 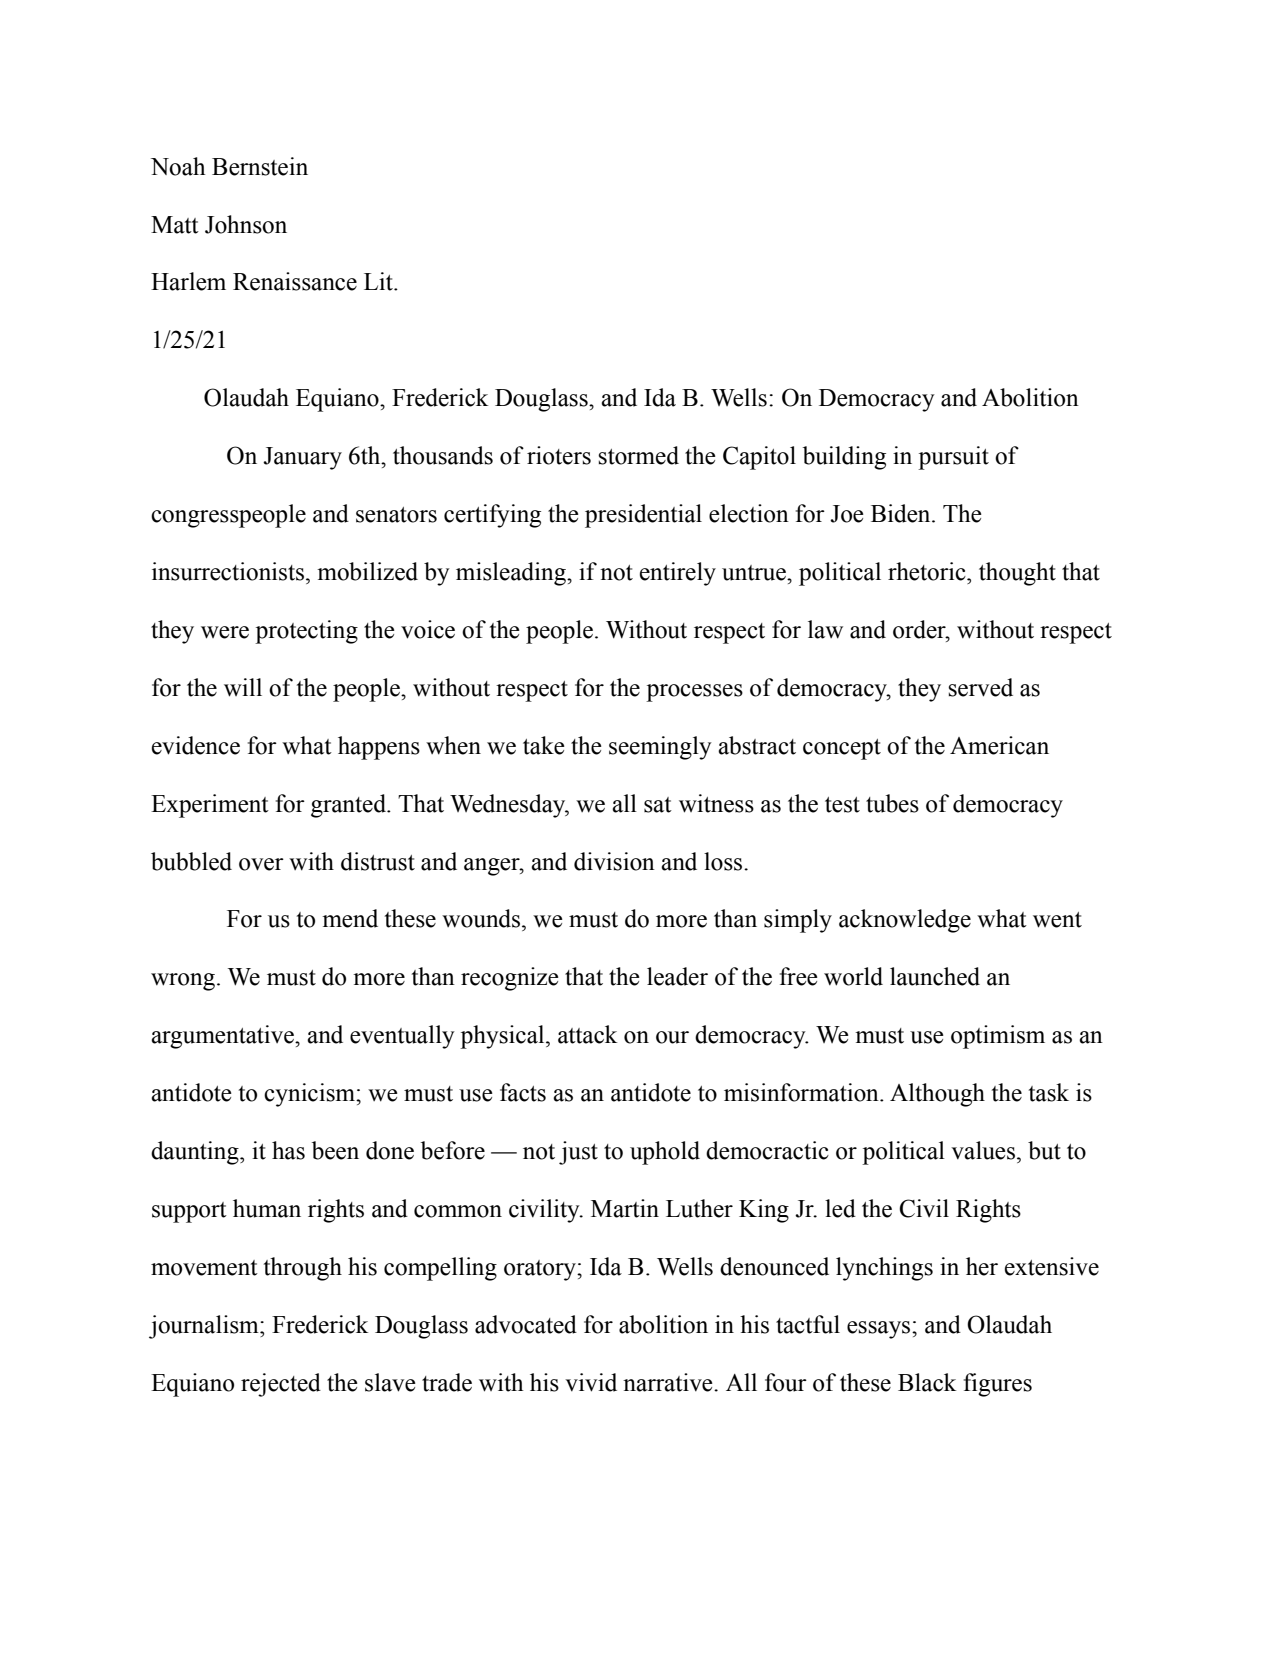 I want to click on pursuit, so click(x=953, y=458).
